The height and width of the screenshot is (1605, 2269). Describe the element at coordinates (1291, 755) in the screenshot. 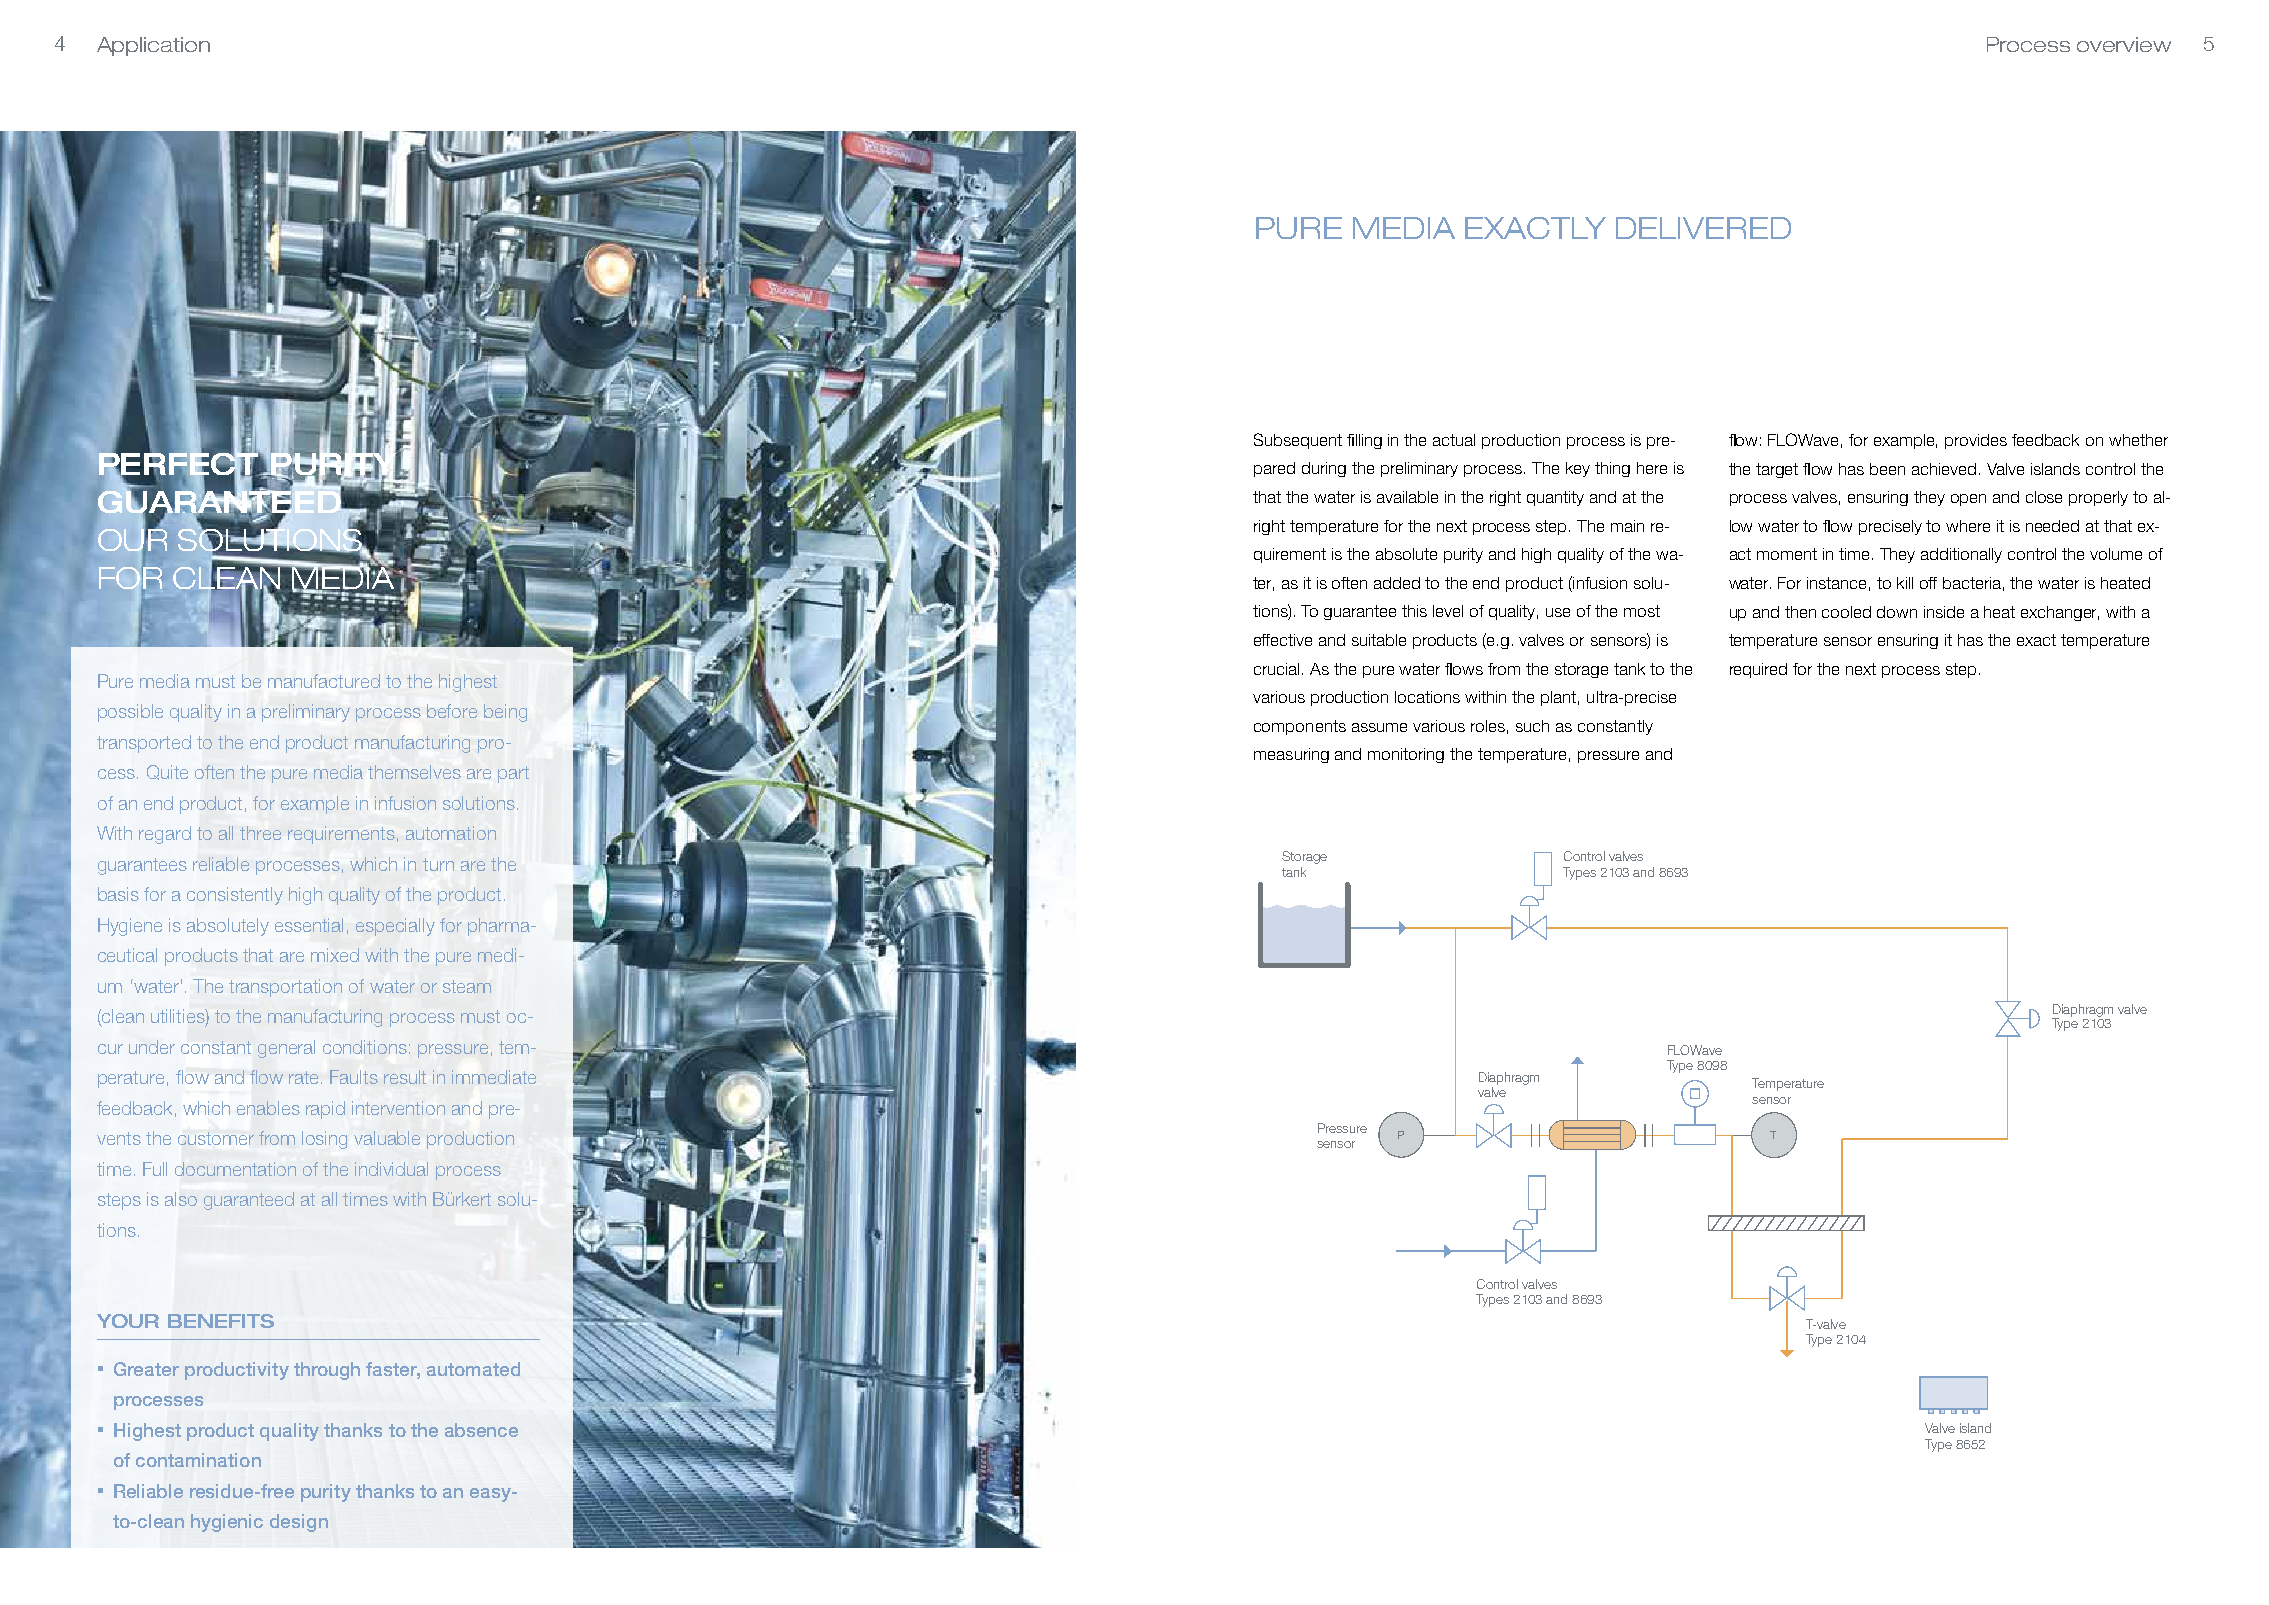

I see `measuring` at that location.
